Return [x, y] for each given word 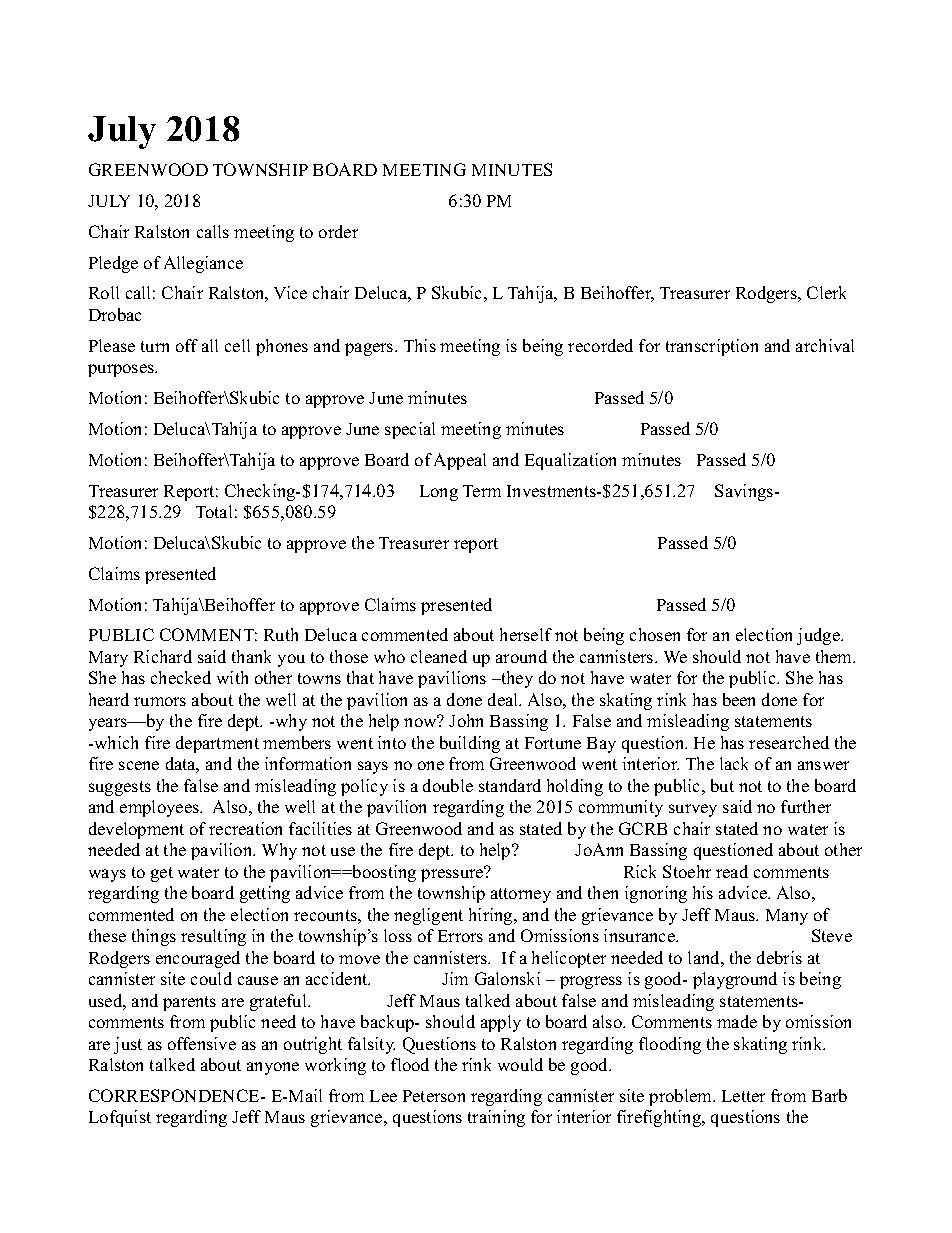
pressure [453, 874]
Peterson [434, 1096]
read [732, 871]
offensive [202, 1043]
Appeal [460, 461]
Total [214, 511]
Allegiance [203, 264]
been [739, 699]
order [338, 231]
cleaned [439, 656]
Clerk [826, 292]
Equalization [570, 461]
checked [181, 677]
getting [265, 894]
